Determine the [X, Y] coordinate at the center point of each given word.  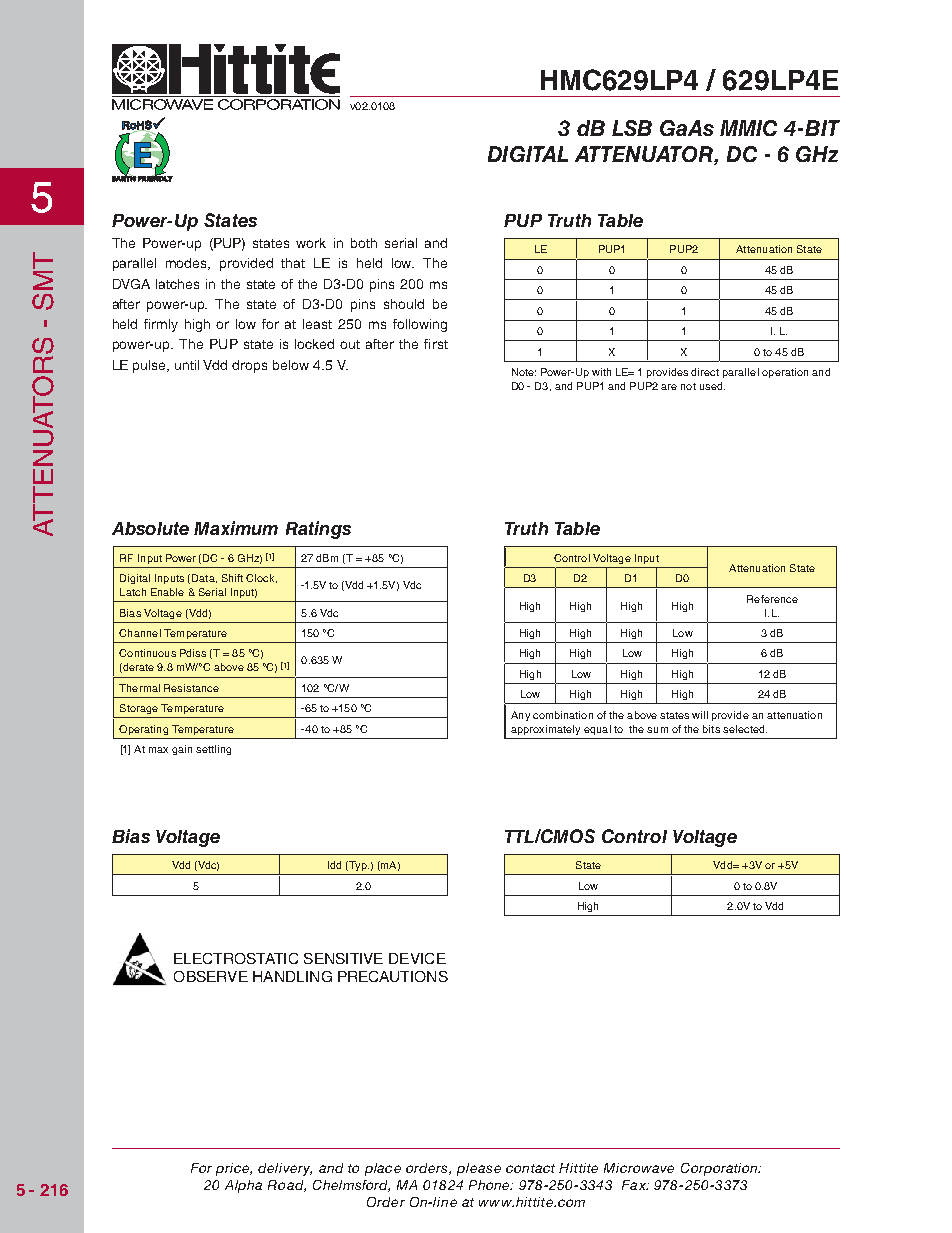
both [364, 243]
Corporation [720, 1169]
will [700, 715]
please [479, 1169]
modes [188, 264]
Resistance [191, 688]
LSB [632, 128]
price [233, 1169]
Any [520, 716]
